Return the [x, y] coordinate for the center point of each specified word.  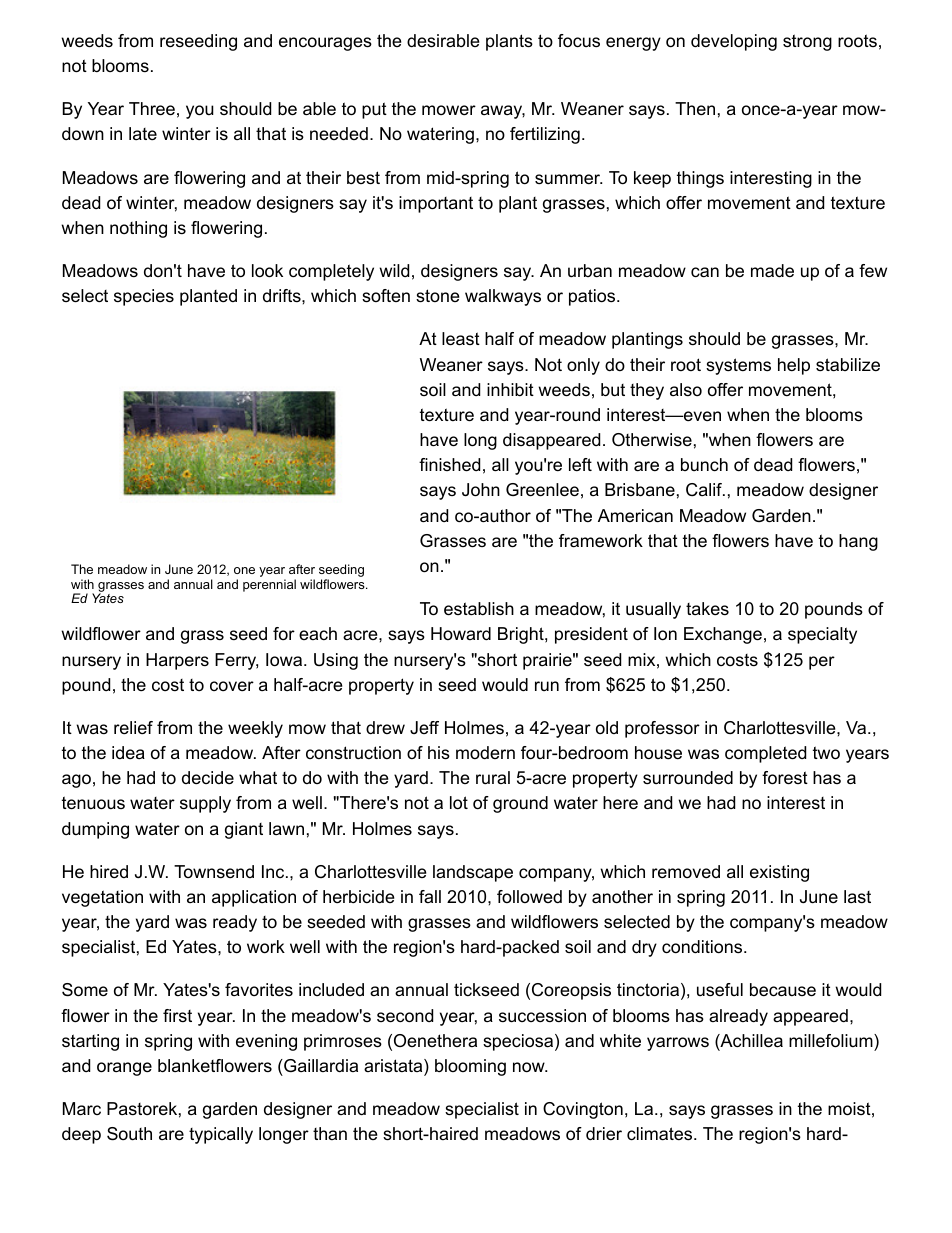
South [129, 1134]
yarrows [678, 1044]
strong [807, 42]
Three [152, 109]
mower [449, 110]
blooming [470, 1067]
